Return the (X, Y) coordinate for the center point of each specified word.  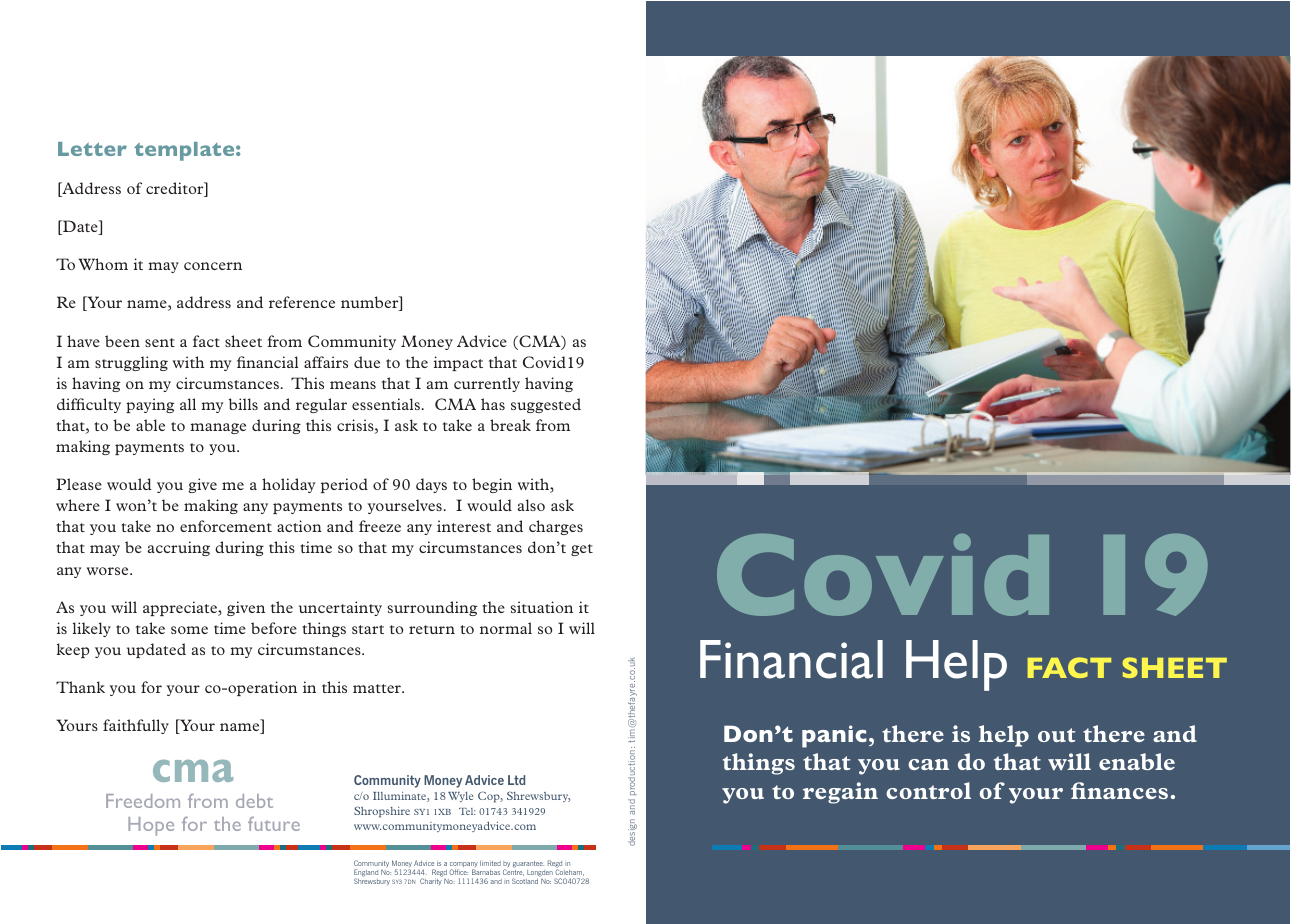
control (928, 790)
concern (213, 266)
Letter (92, 149)
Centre (513, 872)
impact (458, 363)
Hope (151, 826)
